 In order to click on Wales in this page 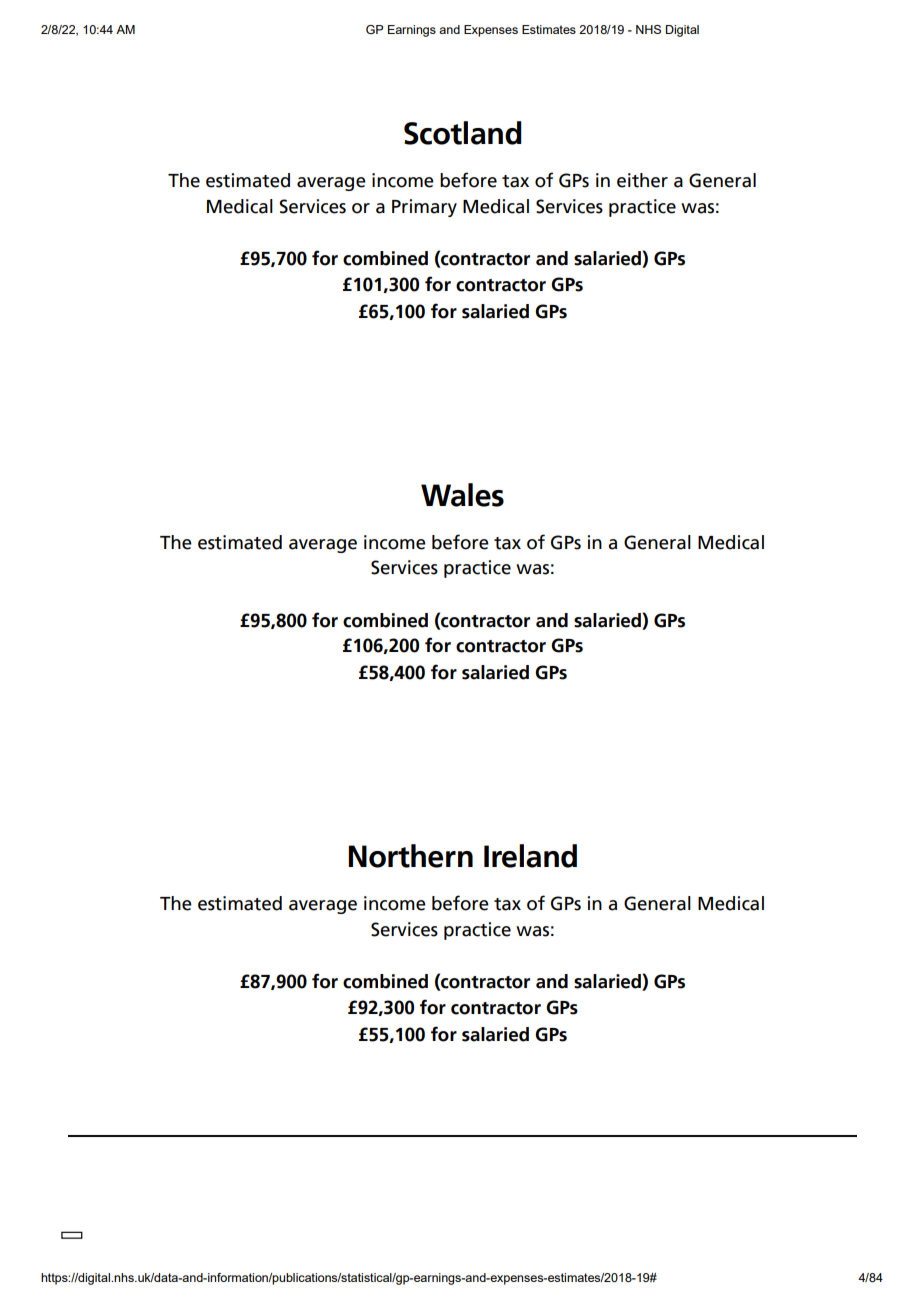, I will do `click(462, 495)`.
